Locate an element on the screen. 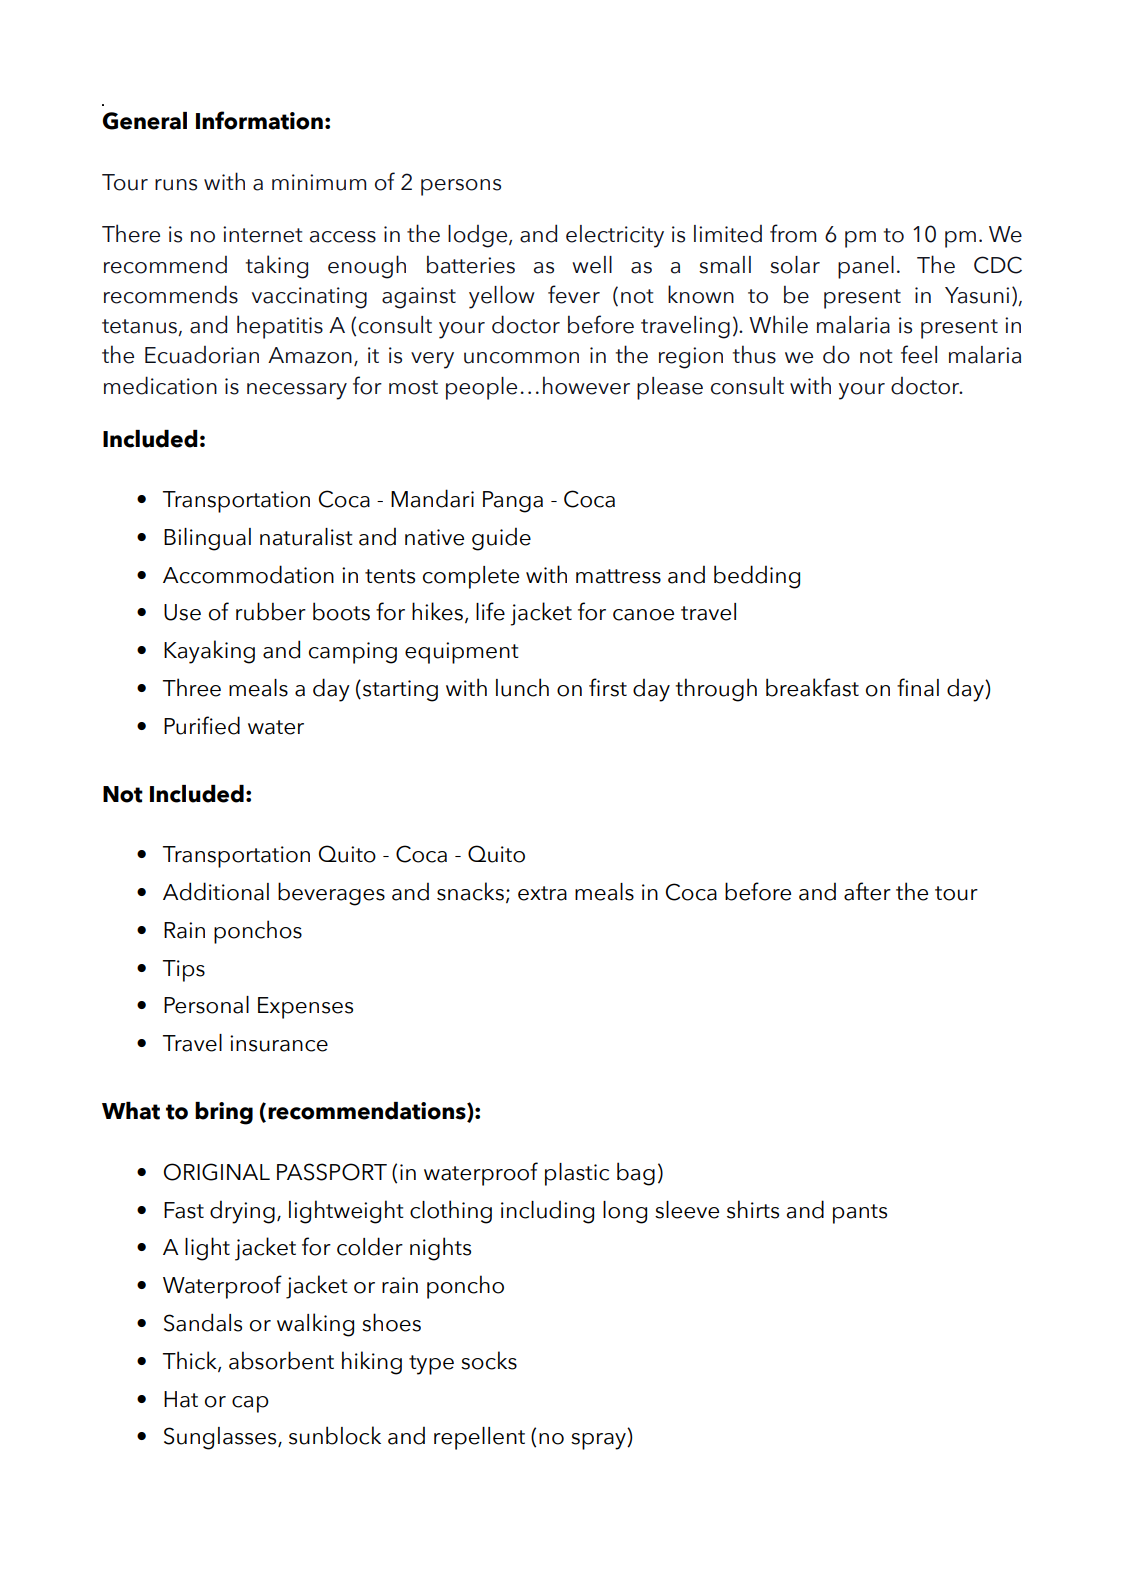 This screenshot has height=1591, width=1125. pants is located at coordinates (860, 1214).
